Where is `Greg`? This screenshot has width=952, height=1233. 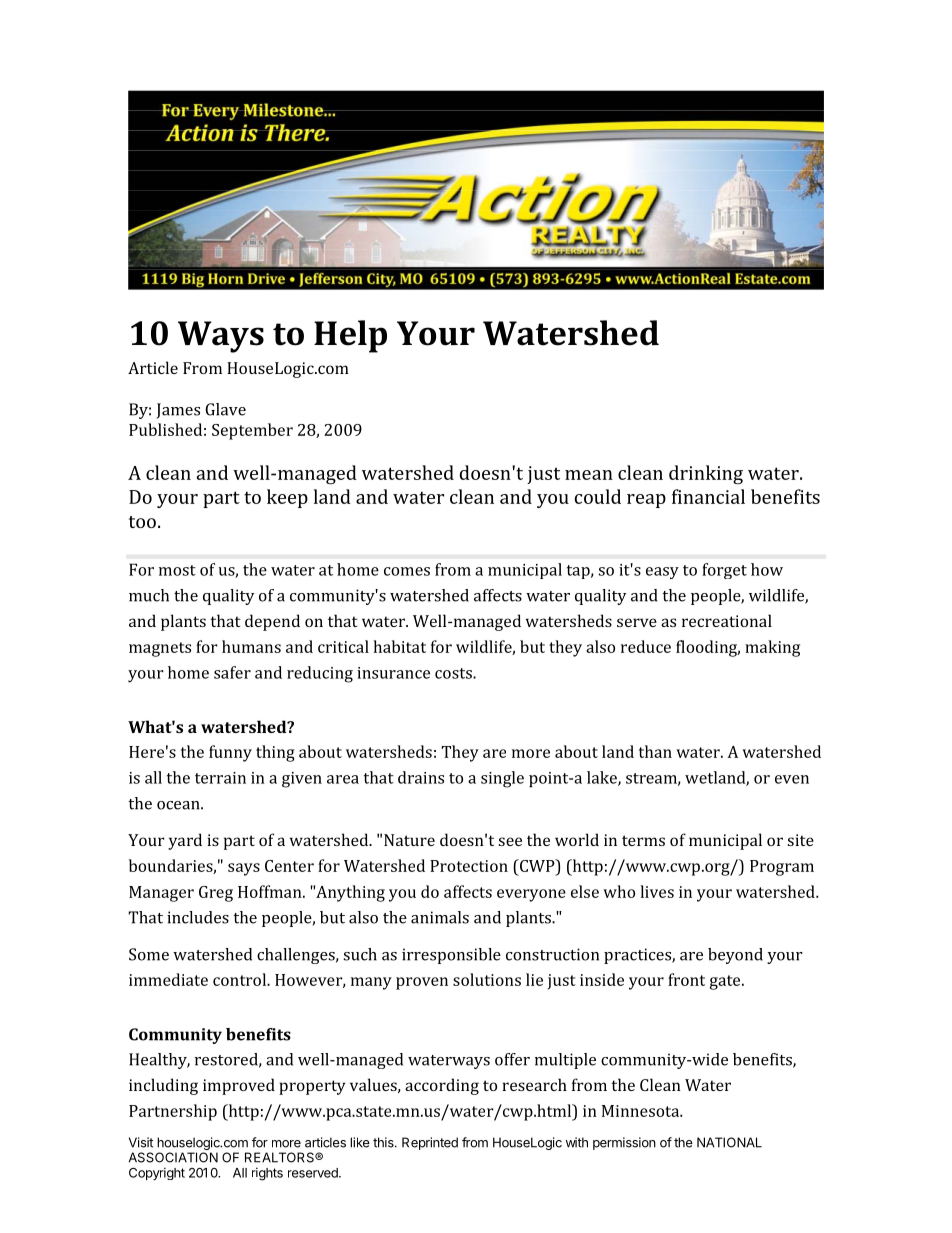
Greg is located at coordinates (216, 894).
